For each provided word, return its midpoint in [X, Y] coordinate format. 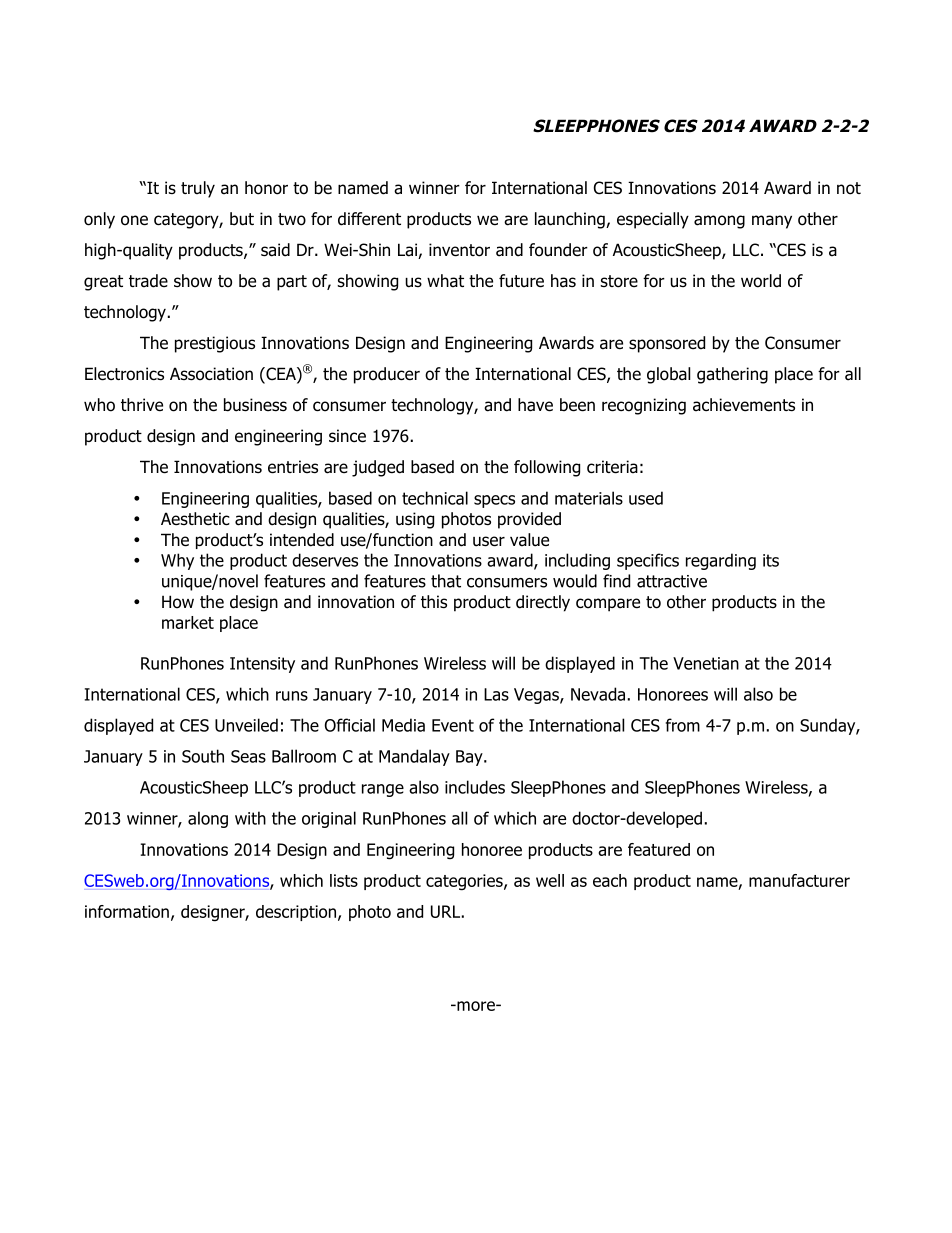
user [489, 541]
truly [198, 189]
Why [177, 561]
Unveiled [246, 725]
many [772, 222]
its [771, 560]
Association [211, 374]
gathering [732, 375]
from [683, 725]
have [535, 405]
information [127, 911]
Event [453, 725]
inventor [459, 250]
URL [445, 911]
